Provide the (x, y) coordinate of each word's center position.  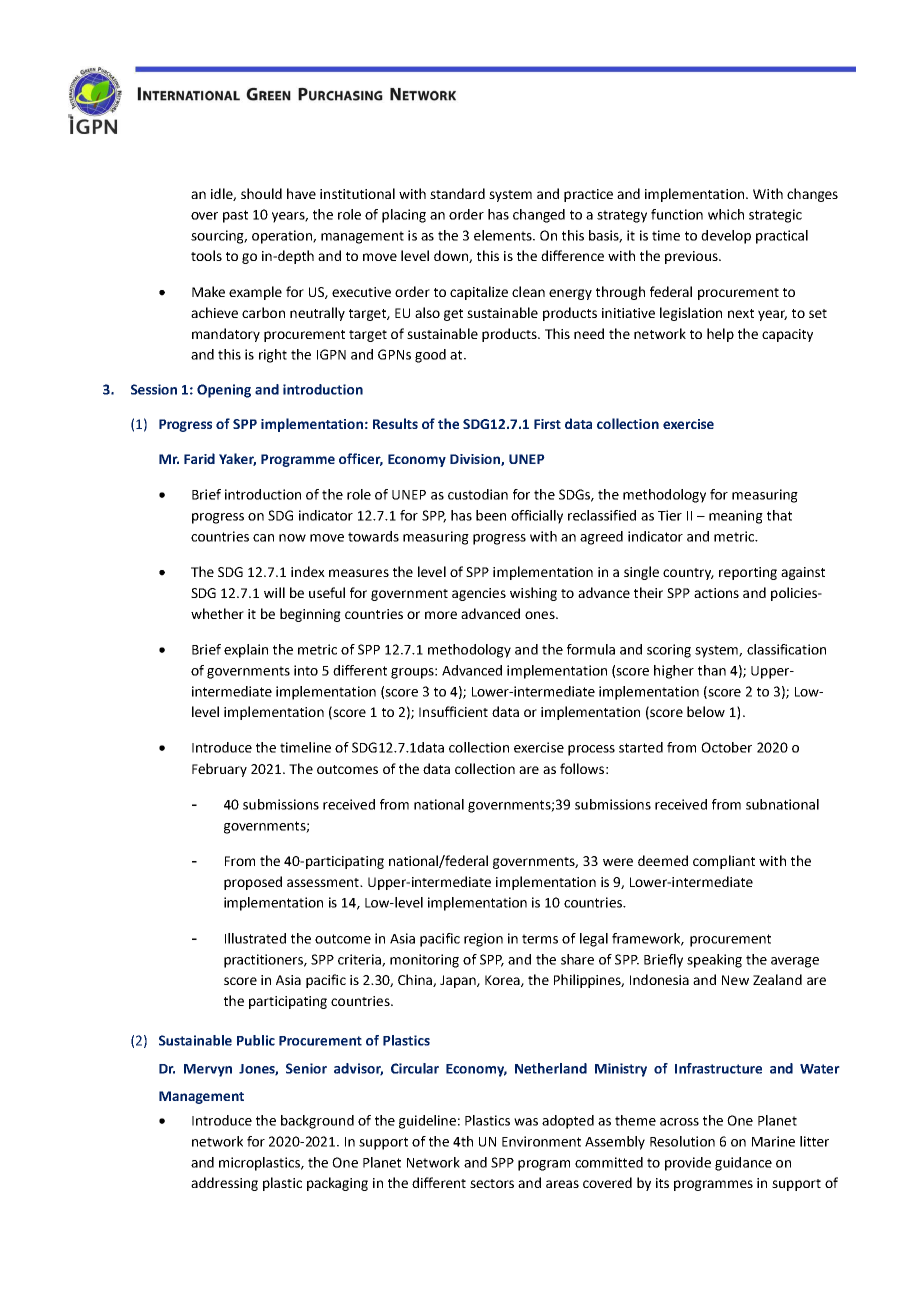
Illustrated (255, 938)
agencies (479, 594)
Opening (224, 391)
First (547, 424)
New (735, 980)
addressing (224, 1184)
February (219, 770)
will (274, 592)
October (726, 747)
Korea (503, 981)
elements (504, 235)
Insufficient (453, 711)
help (720, 335)
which (726, 214)
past (235, 216)
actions (716, 593)
